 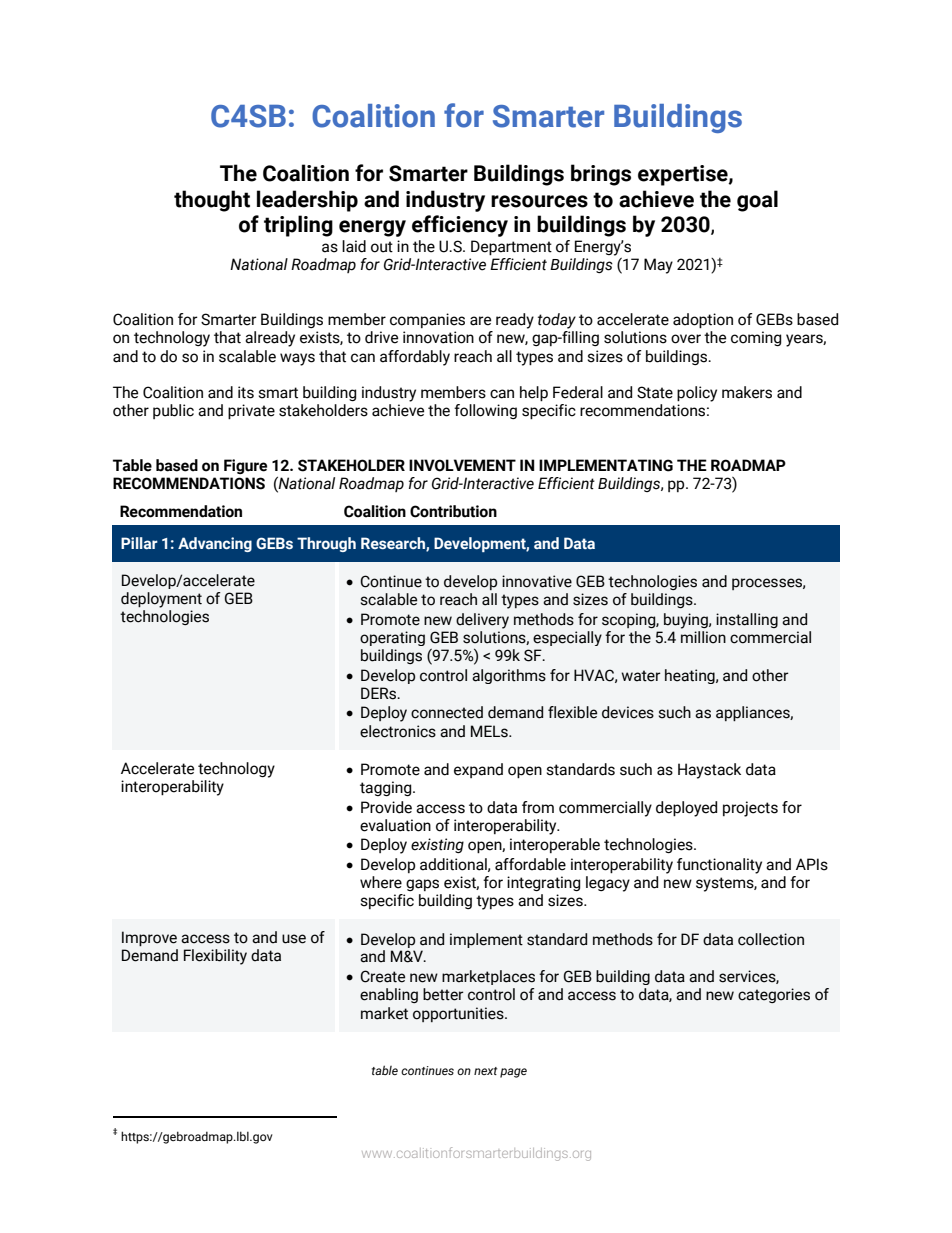 What do you see at coordinates (697, 394) in the document?
I see `policy` at bounding box center [697, 394].
